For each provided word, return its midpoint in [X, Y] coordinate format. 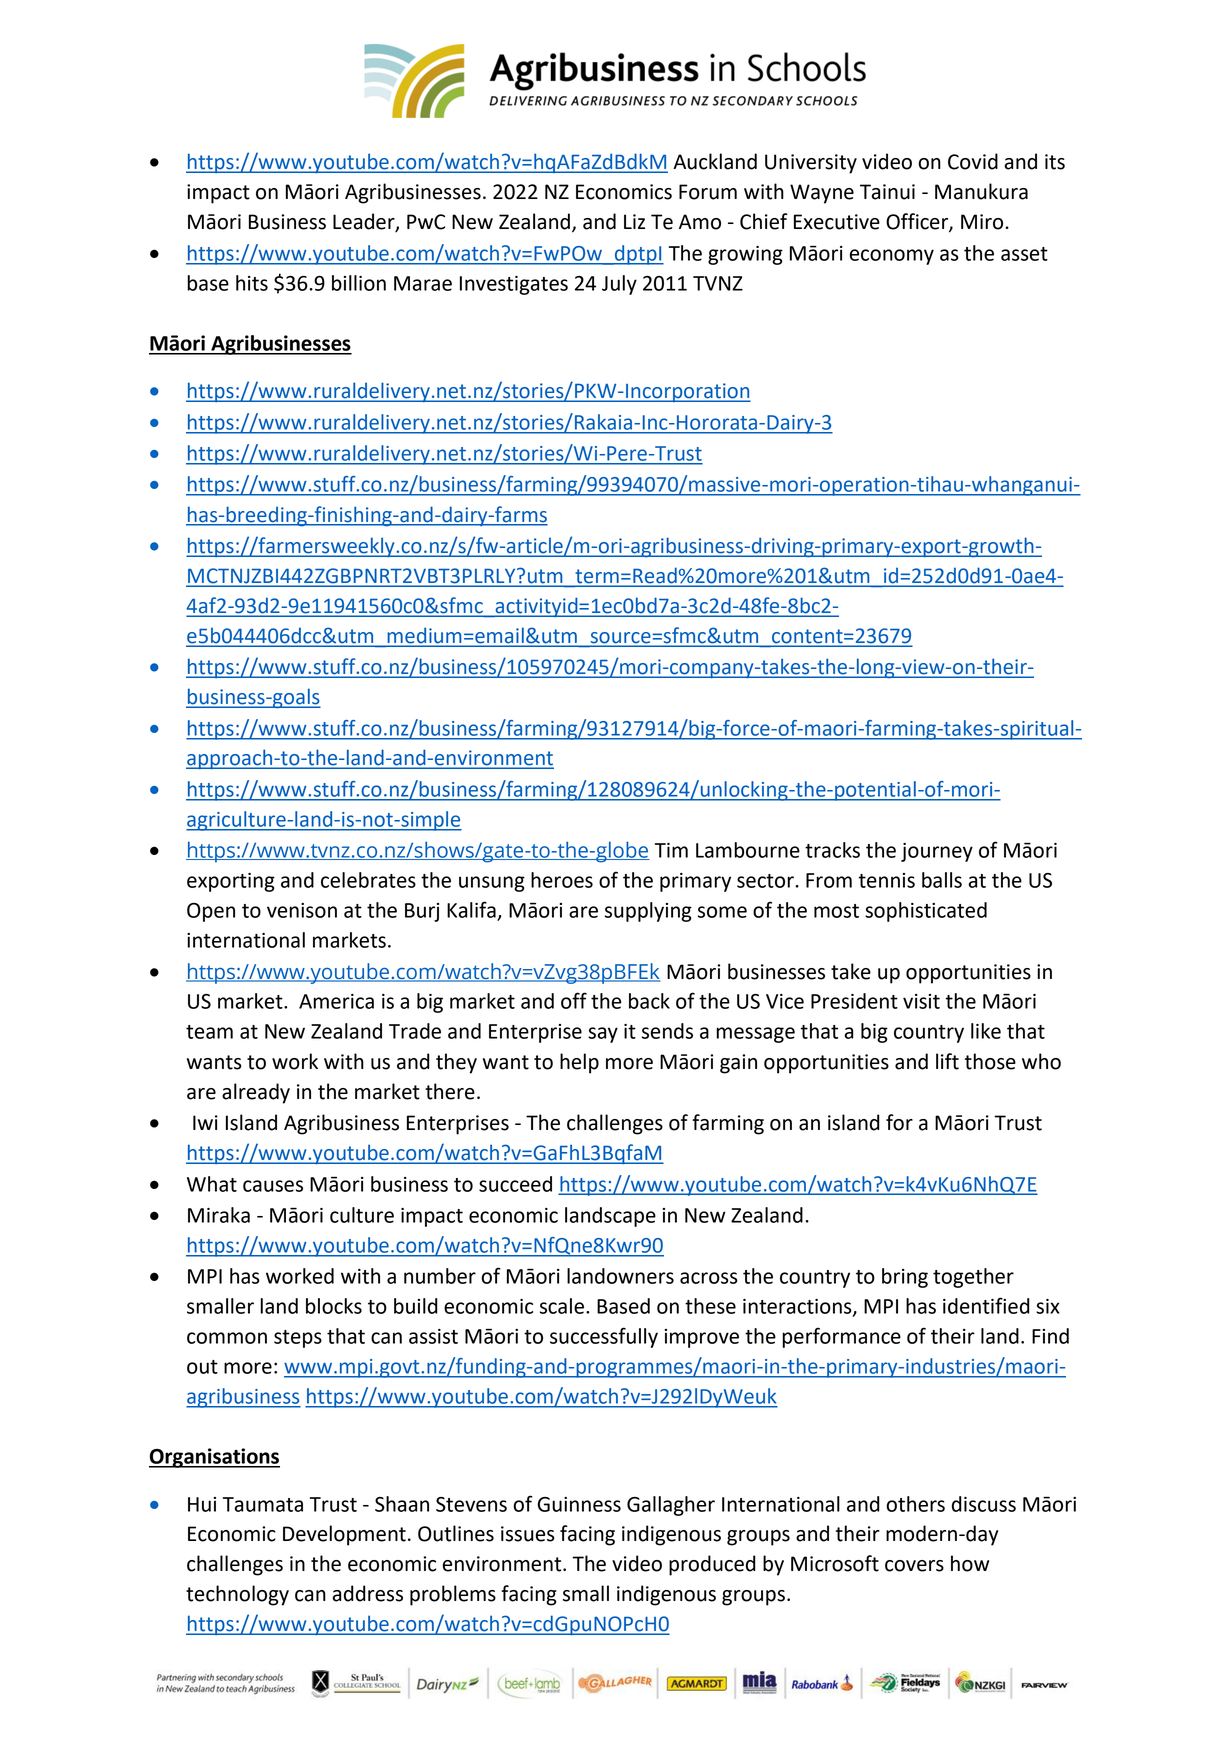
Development [344, 1535]
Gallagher [671, 1506]
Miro [982, 222]
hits [252, 283]
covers [914, 1566]
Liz [634, 221]
